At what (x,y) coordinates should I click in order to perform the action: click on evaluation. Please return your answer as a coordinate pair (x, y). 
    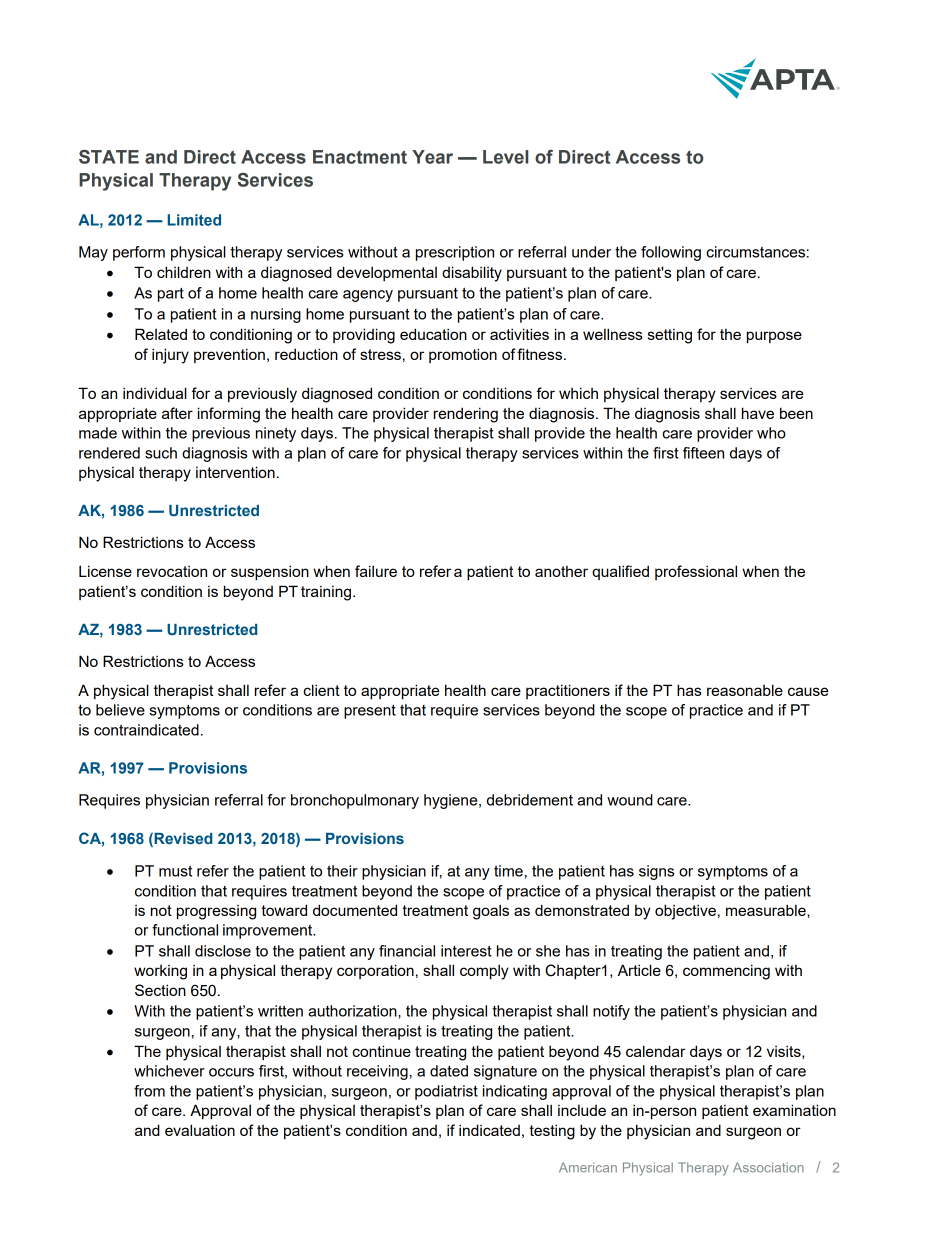
    Looking at the image, I should click on (200, 1130).
